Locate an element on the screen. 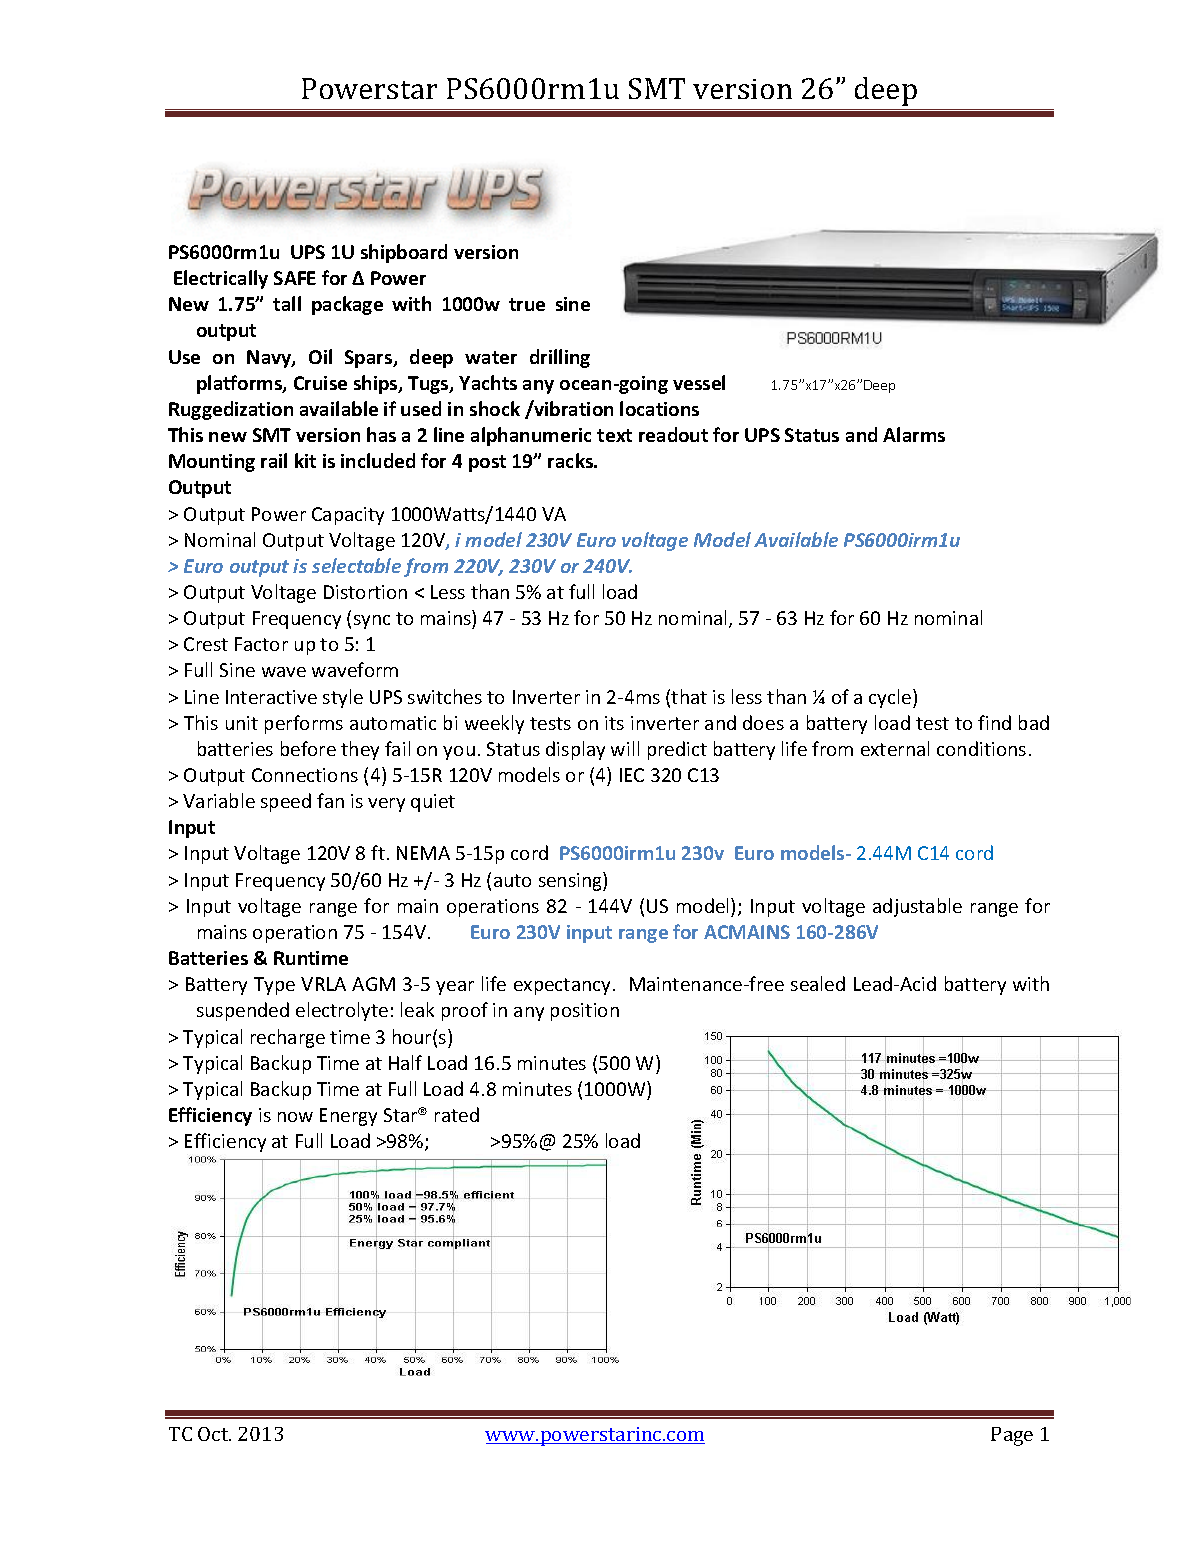  SAFE is located at coordinates (295, 278).
